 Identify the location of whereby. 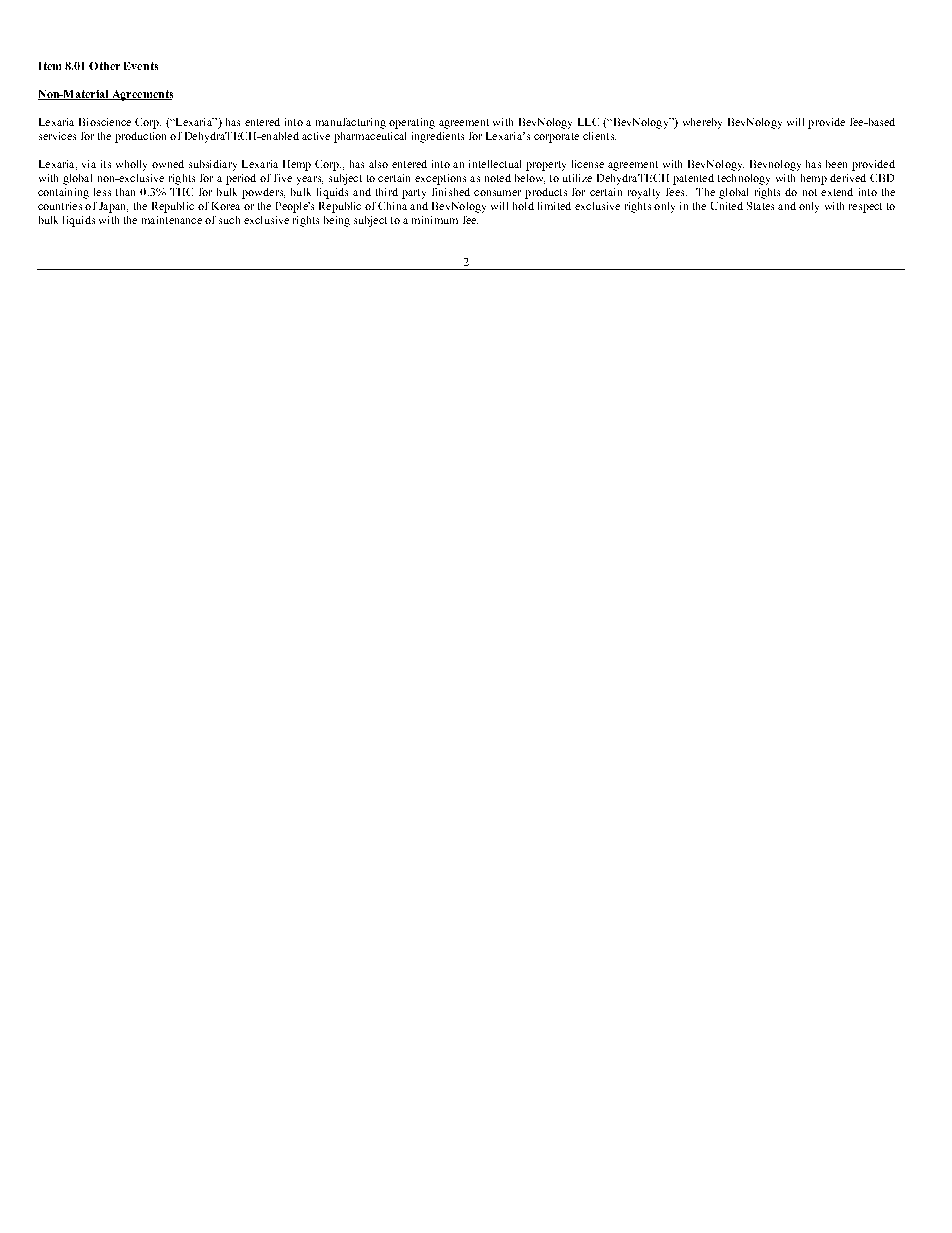
(702, 123).
